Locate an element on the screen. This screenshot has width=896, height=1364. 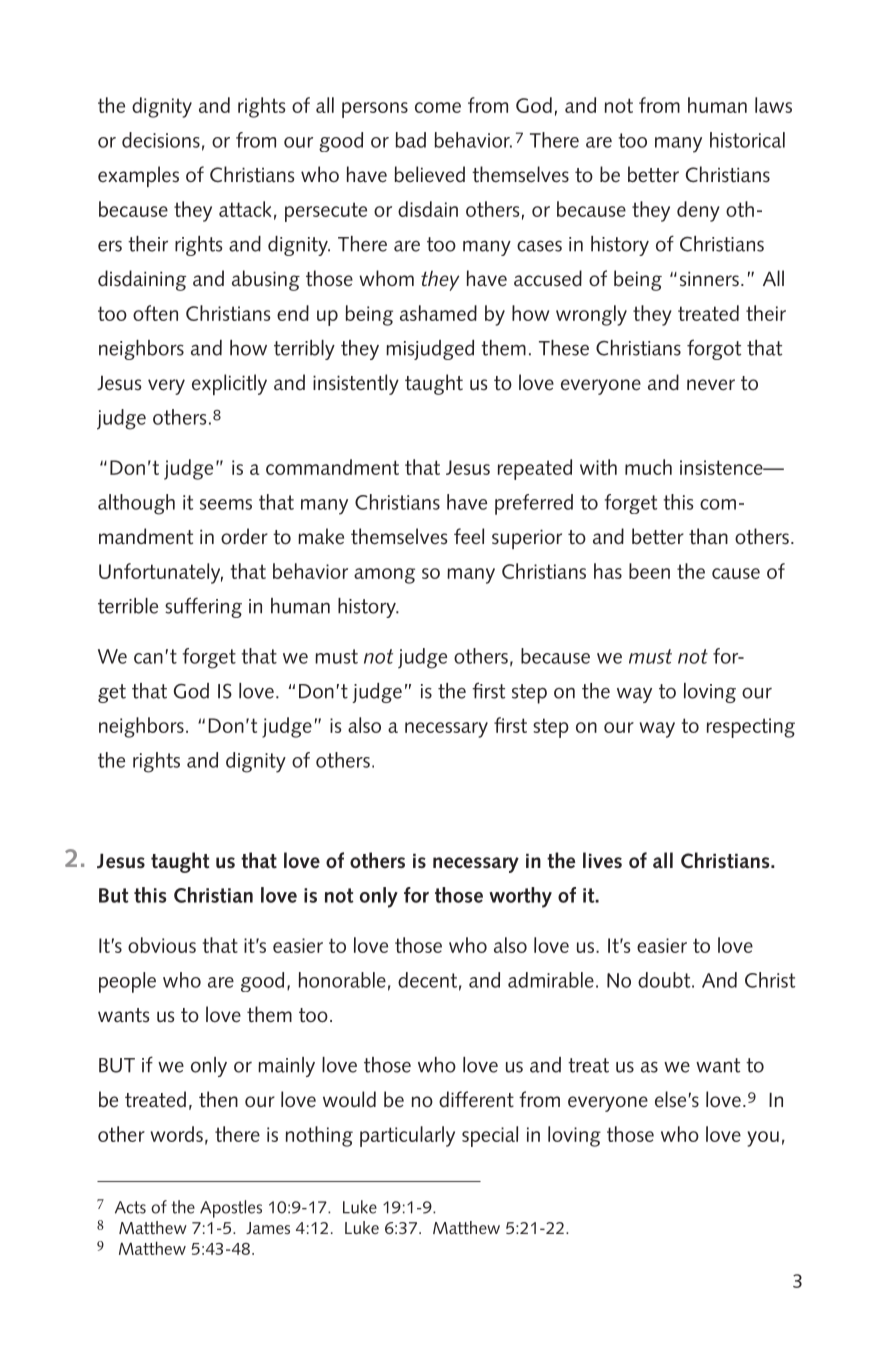
suffering is located at coordinates (203, 607).
